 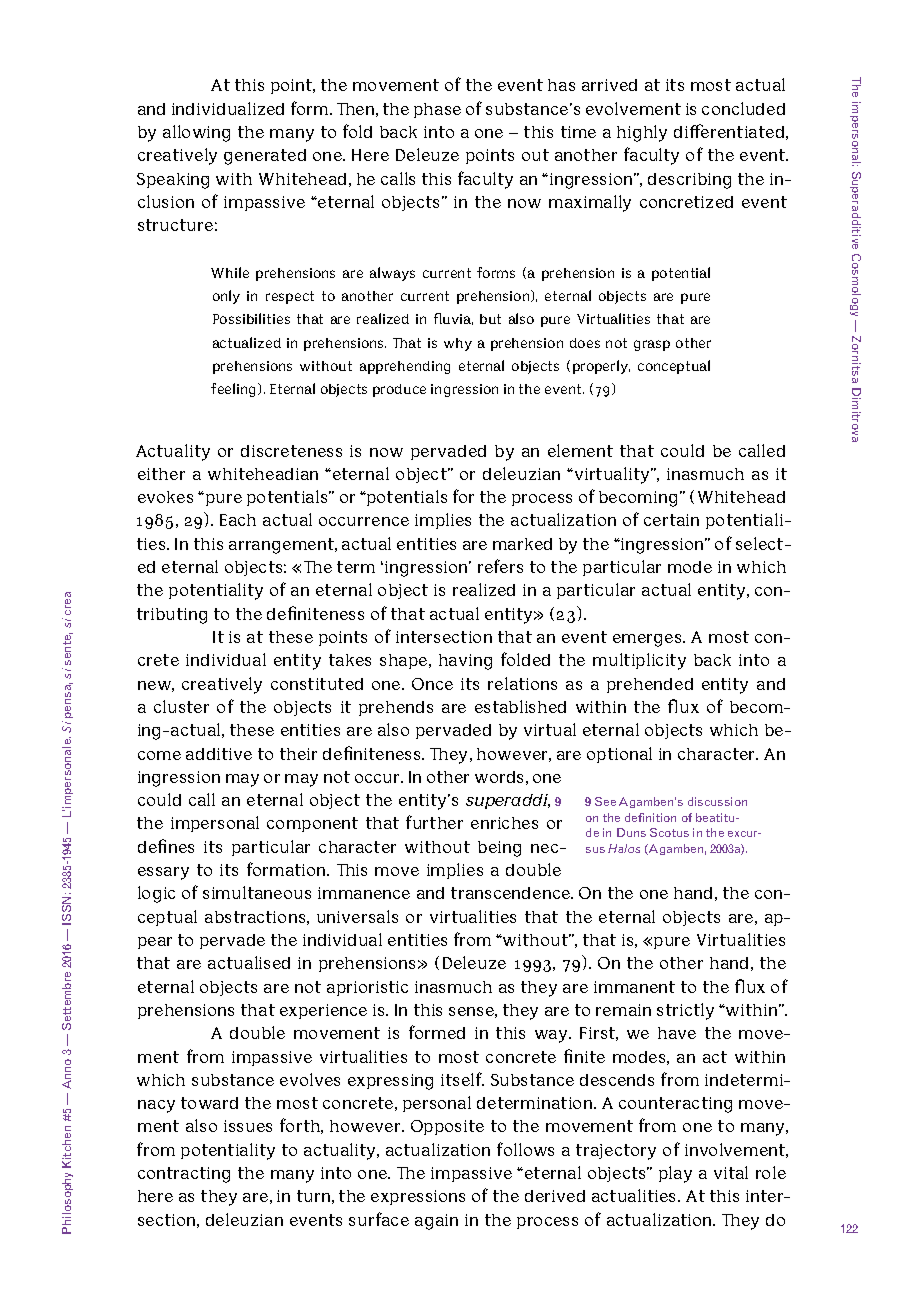 I want to click on concluded, so click(x=743, y=108).
